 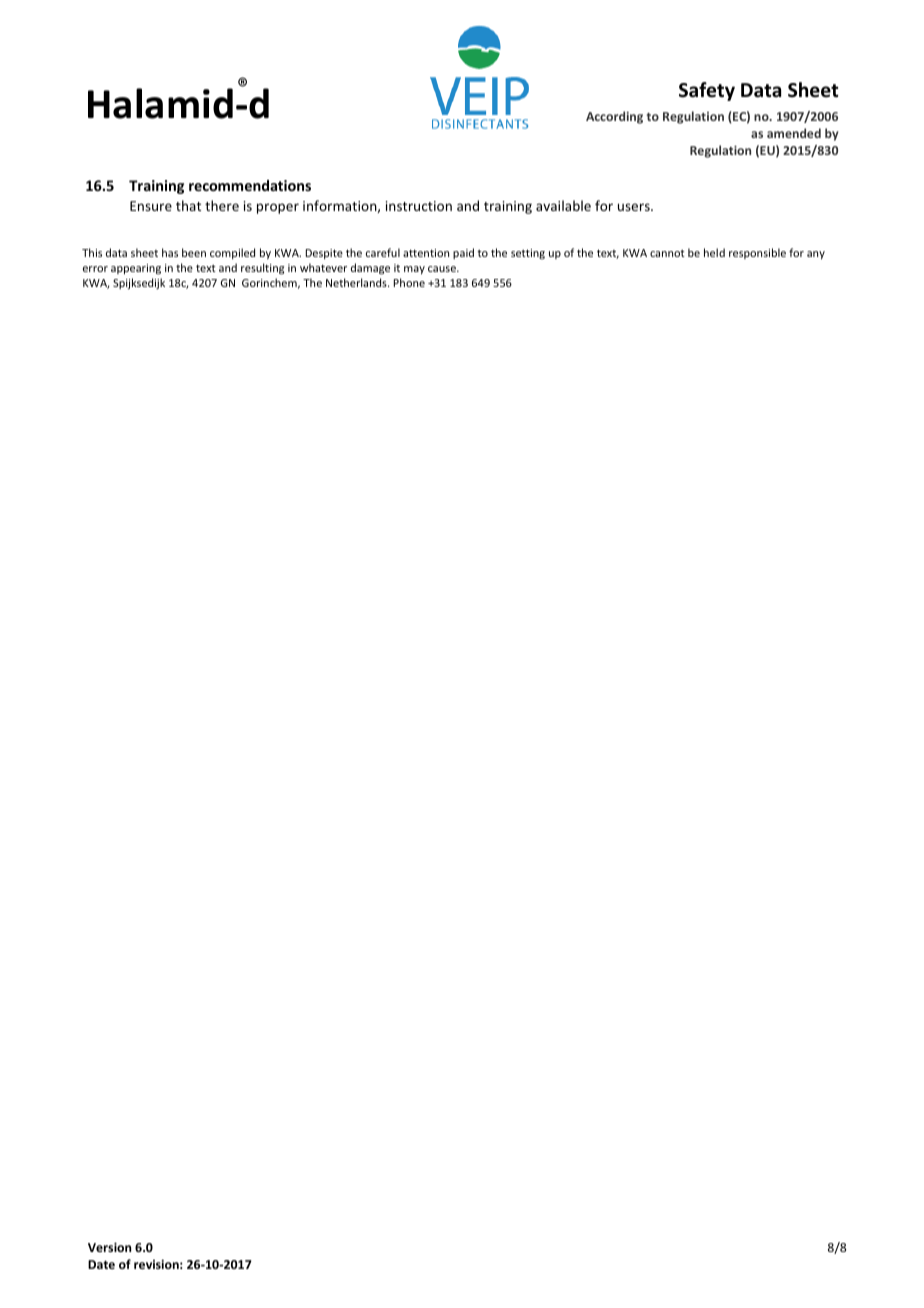 What do you see at coordinates (757, 253) in the page?
I see `responsible` at bounding box center [757, 253].
